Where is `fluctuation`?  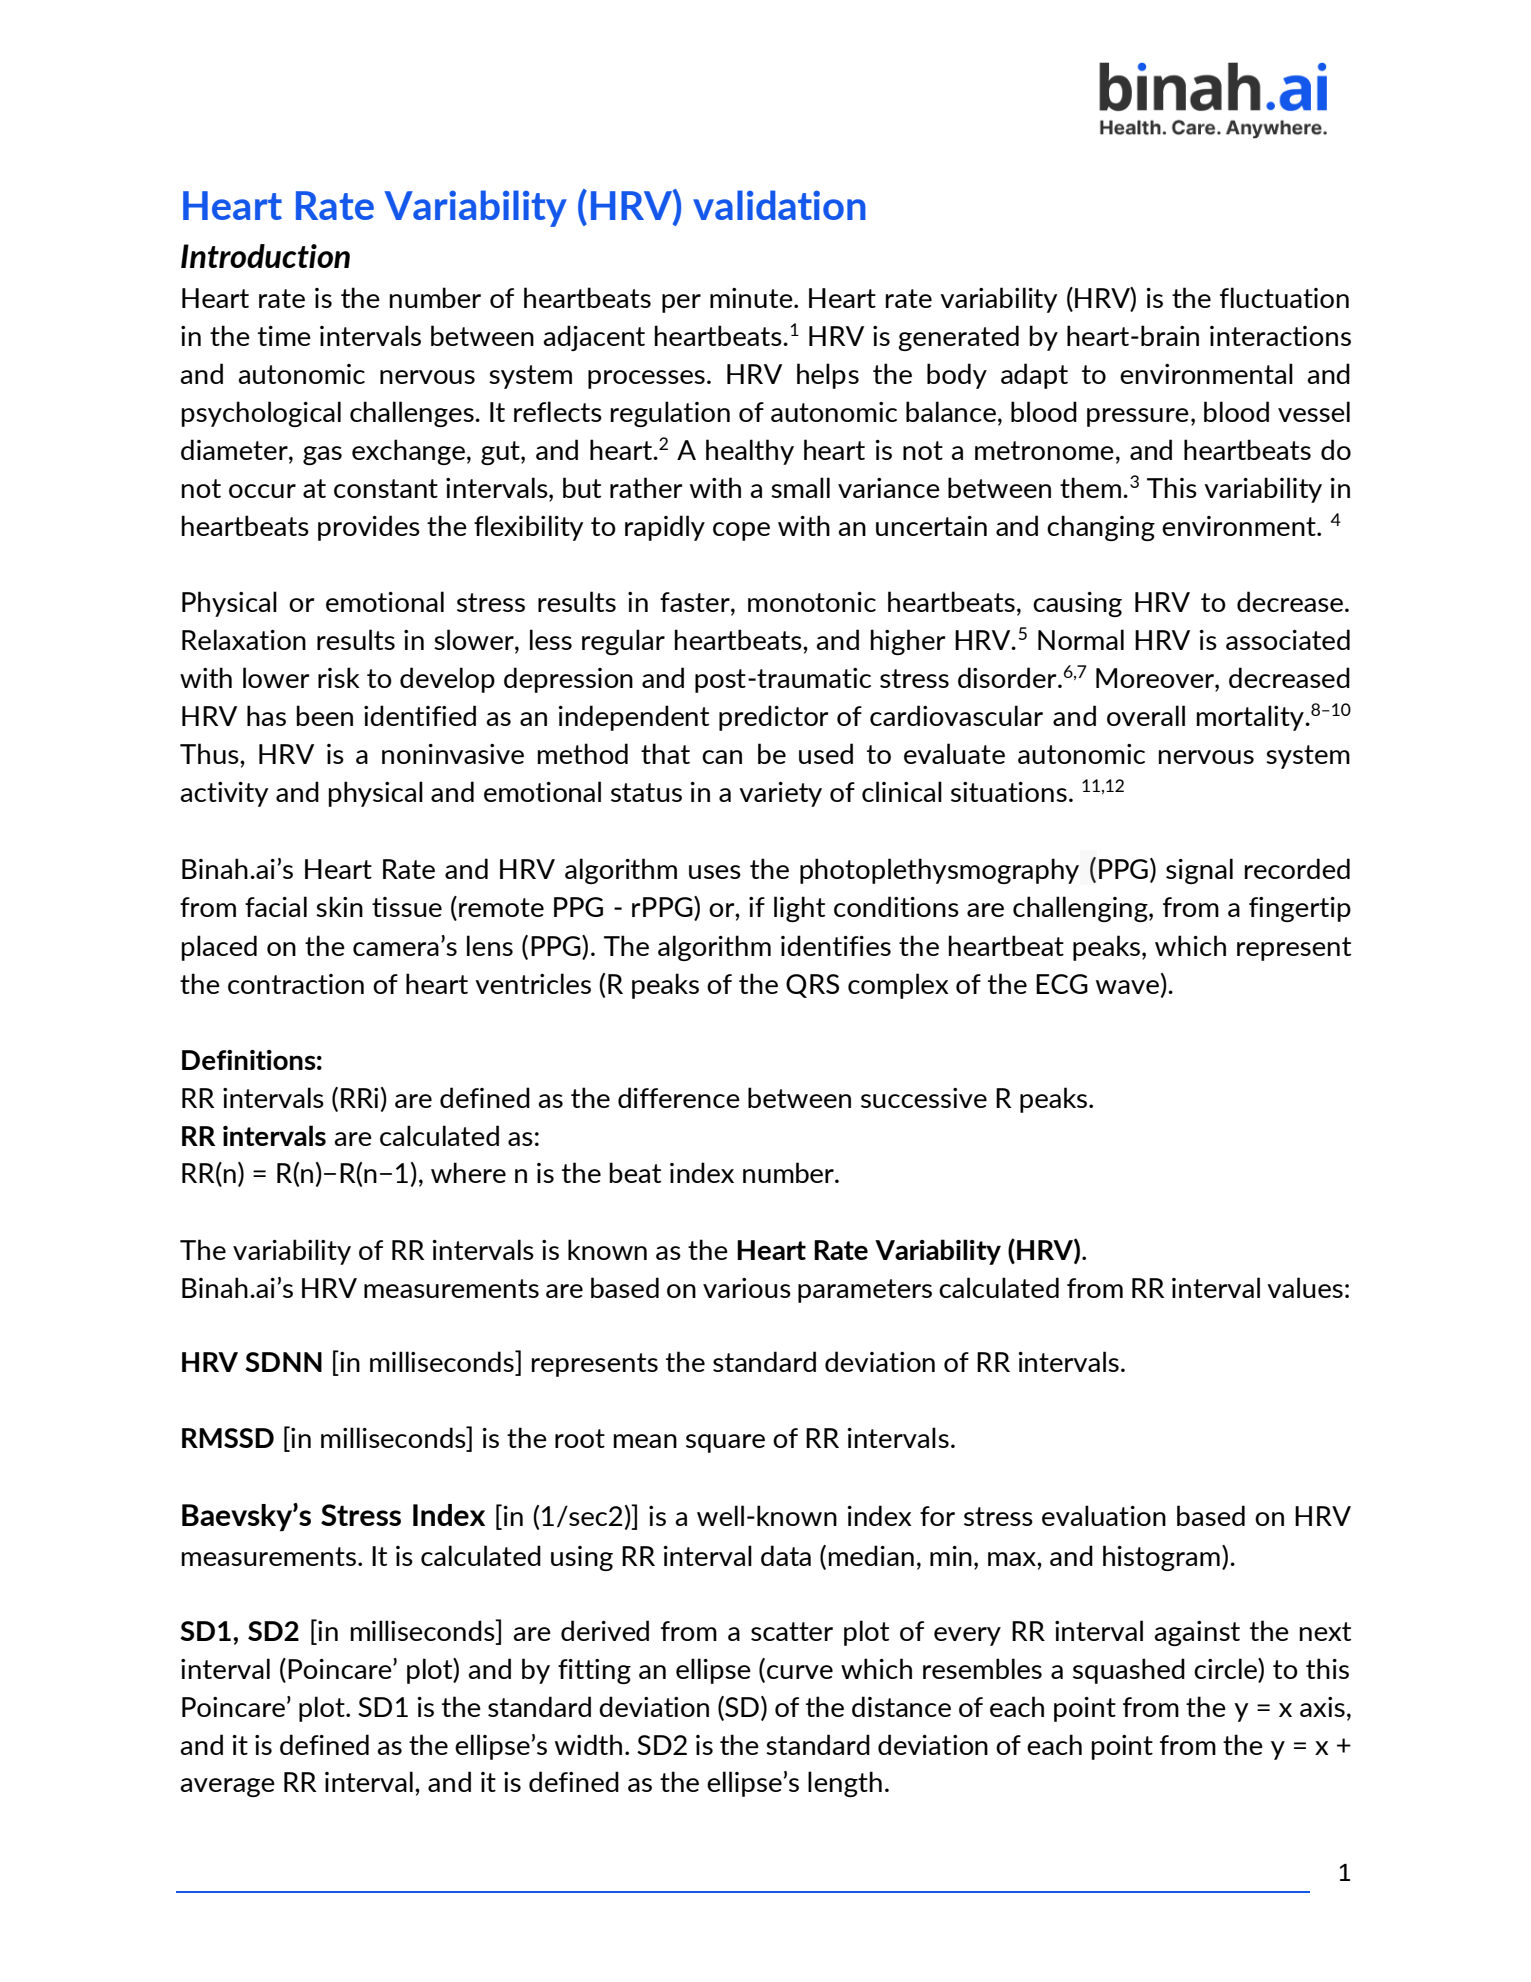 fluctuation is located at coordinates (1284, 297).
